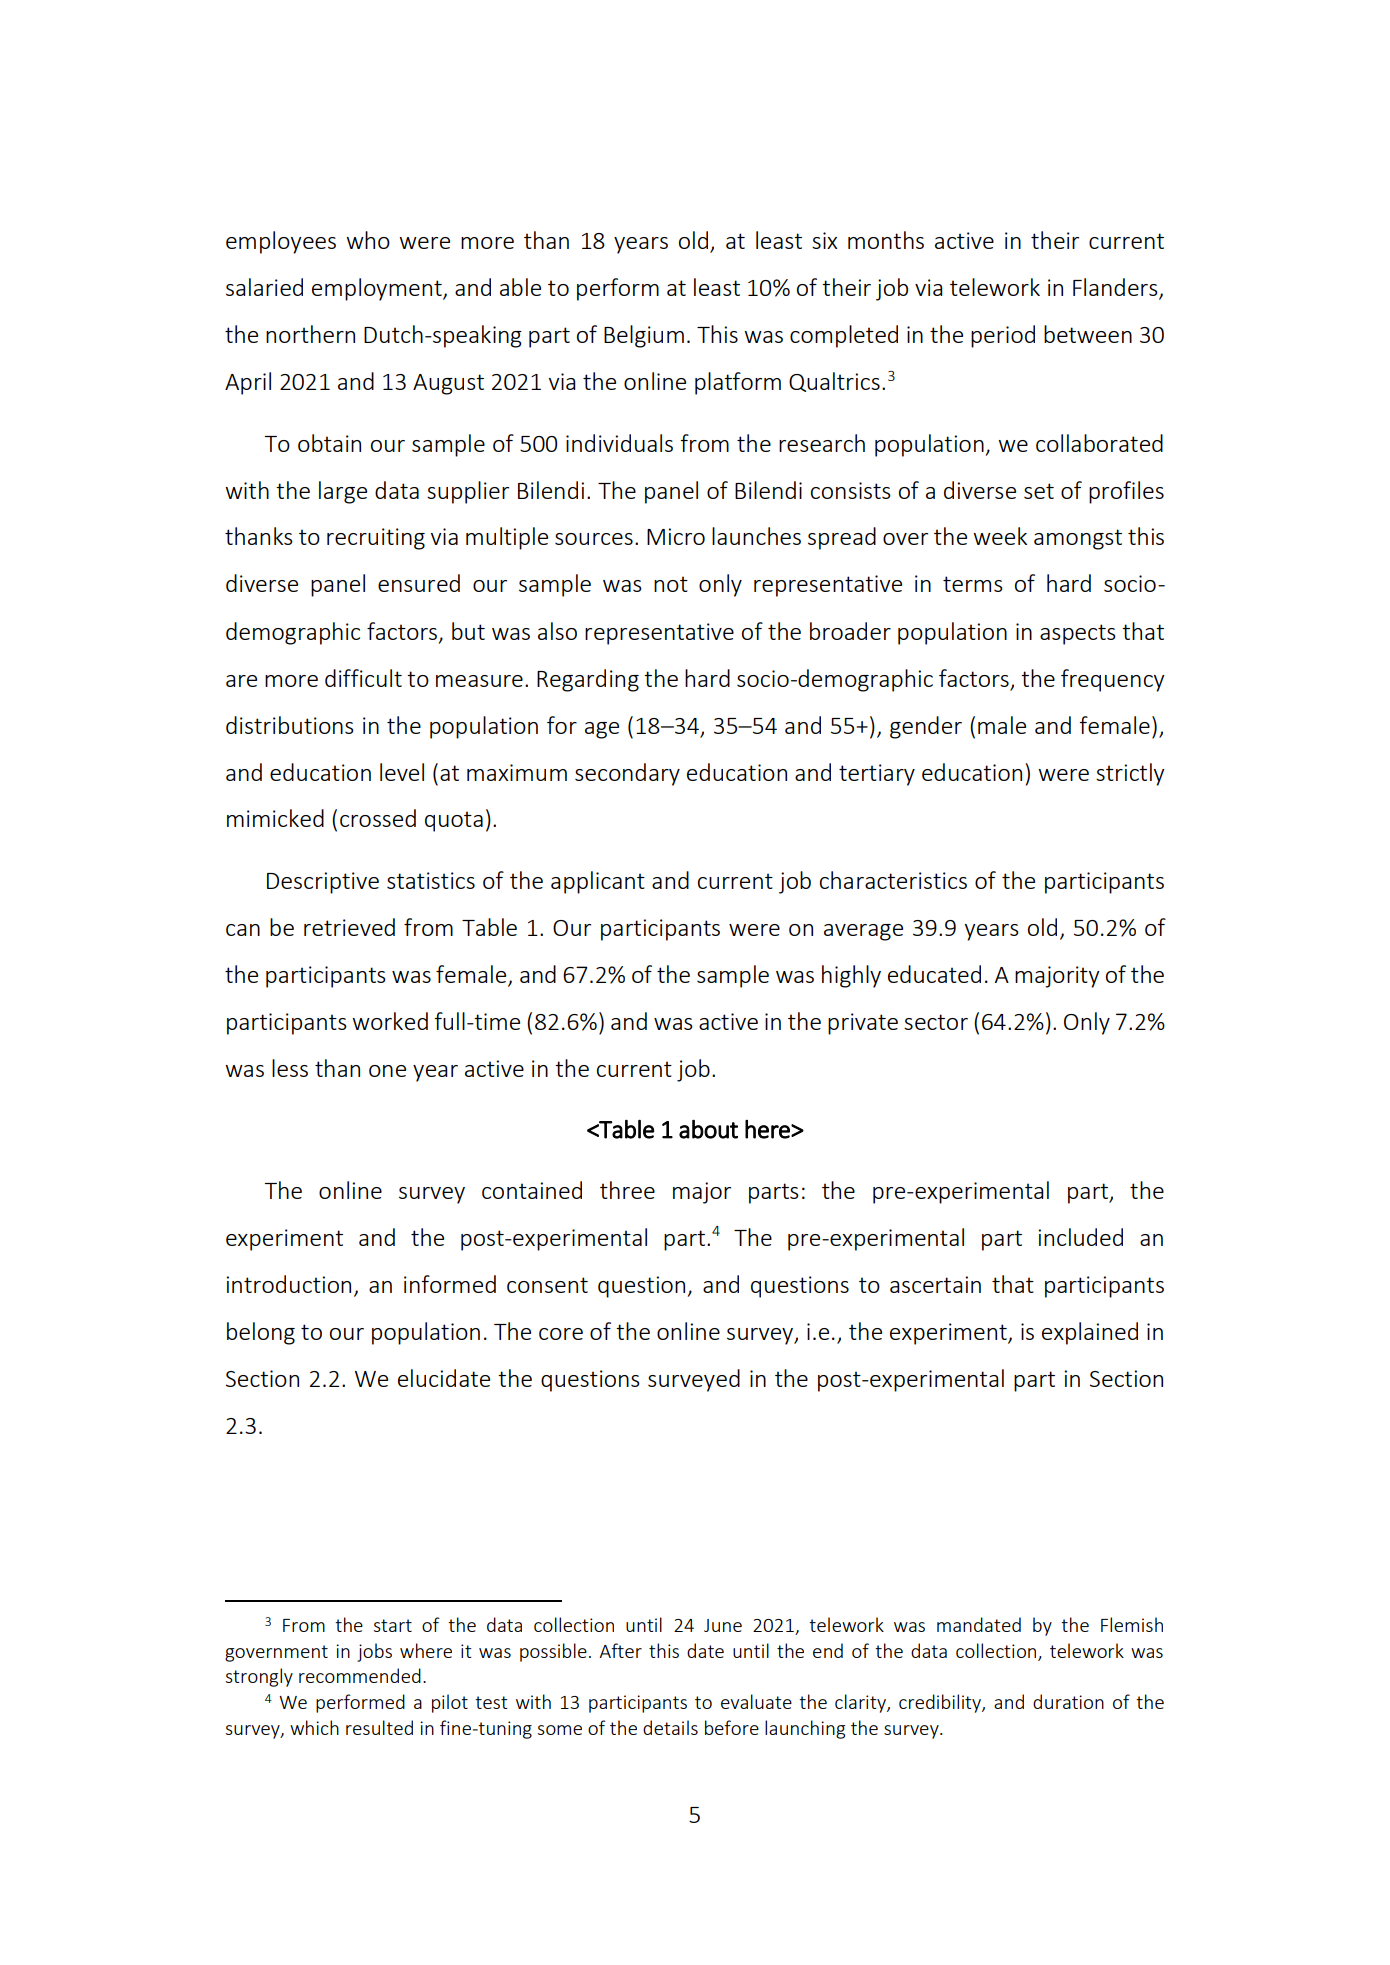 The height and width of the image is (1965, 1390). Describe the element at coordinates (627, 1190) in the image. I see `three` at that location.
